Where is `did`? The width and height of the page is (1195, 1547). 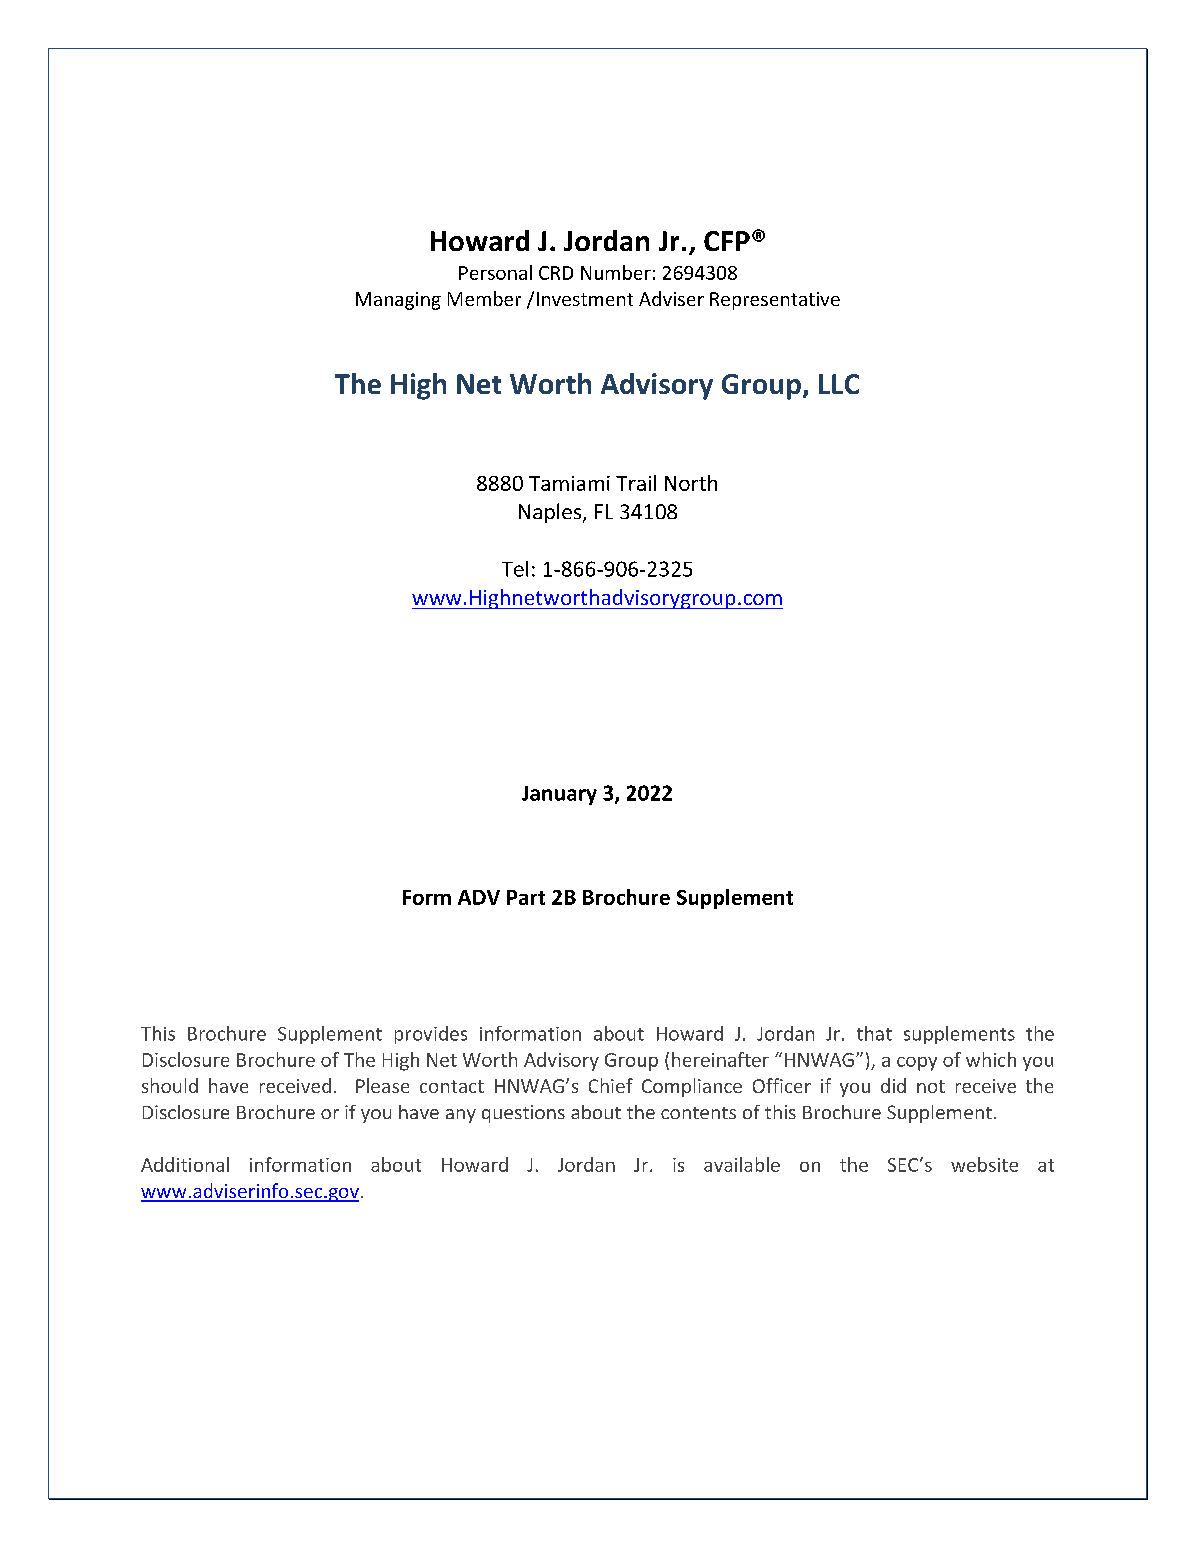 did is located at coordinates (893, 1085).
